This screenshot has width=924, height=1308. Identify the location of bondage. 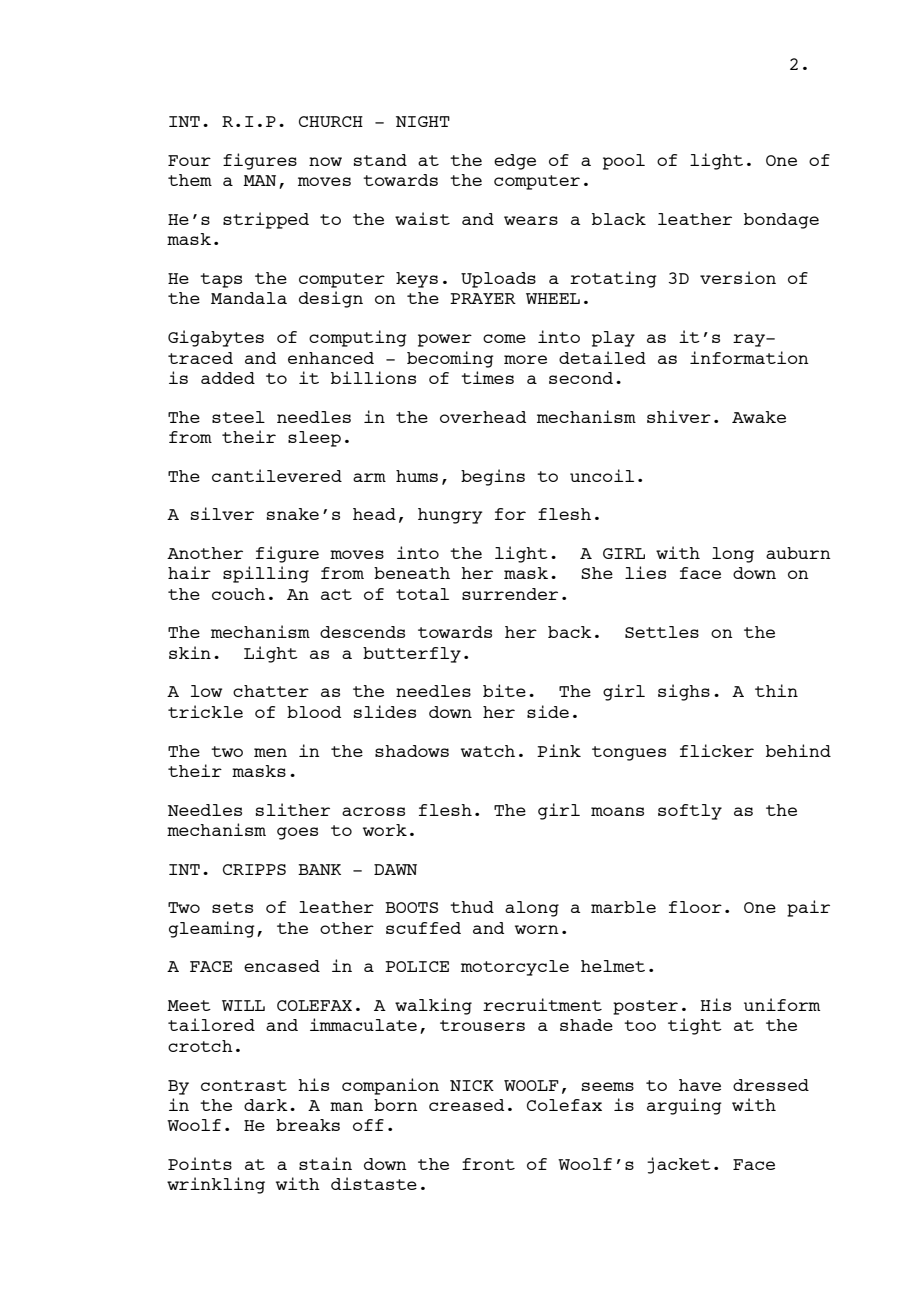
(781, 221).
